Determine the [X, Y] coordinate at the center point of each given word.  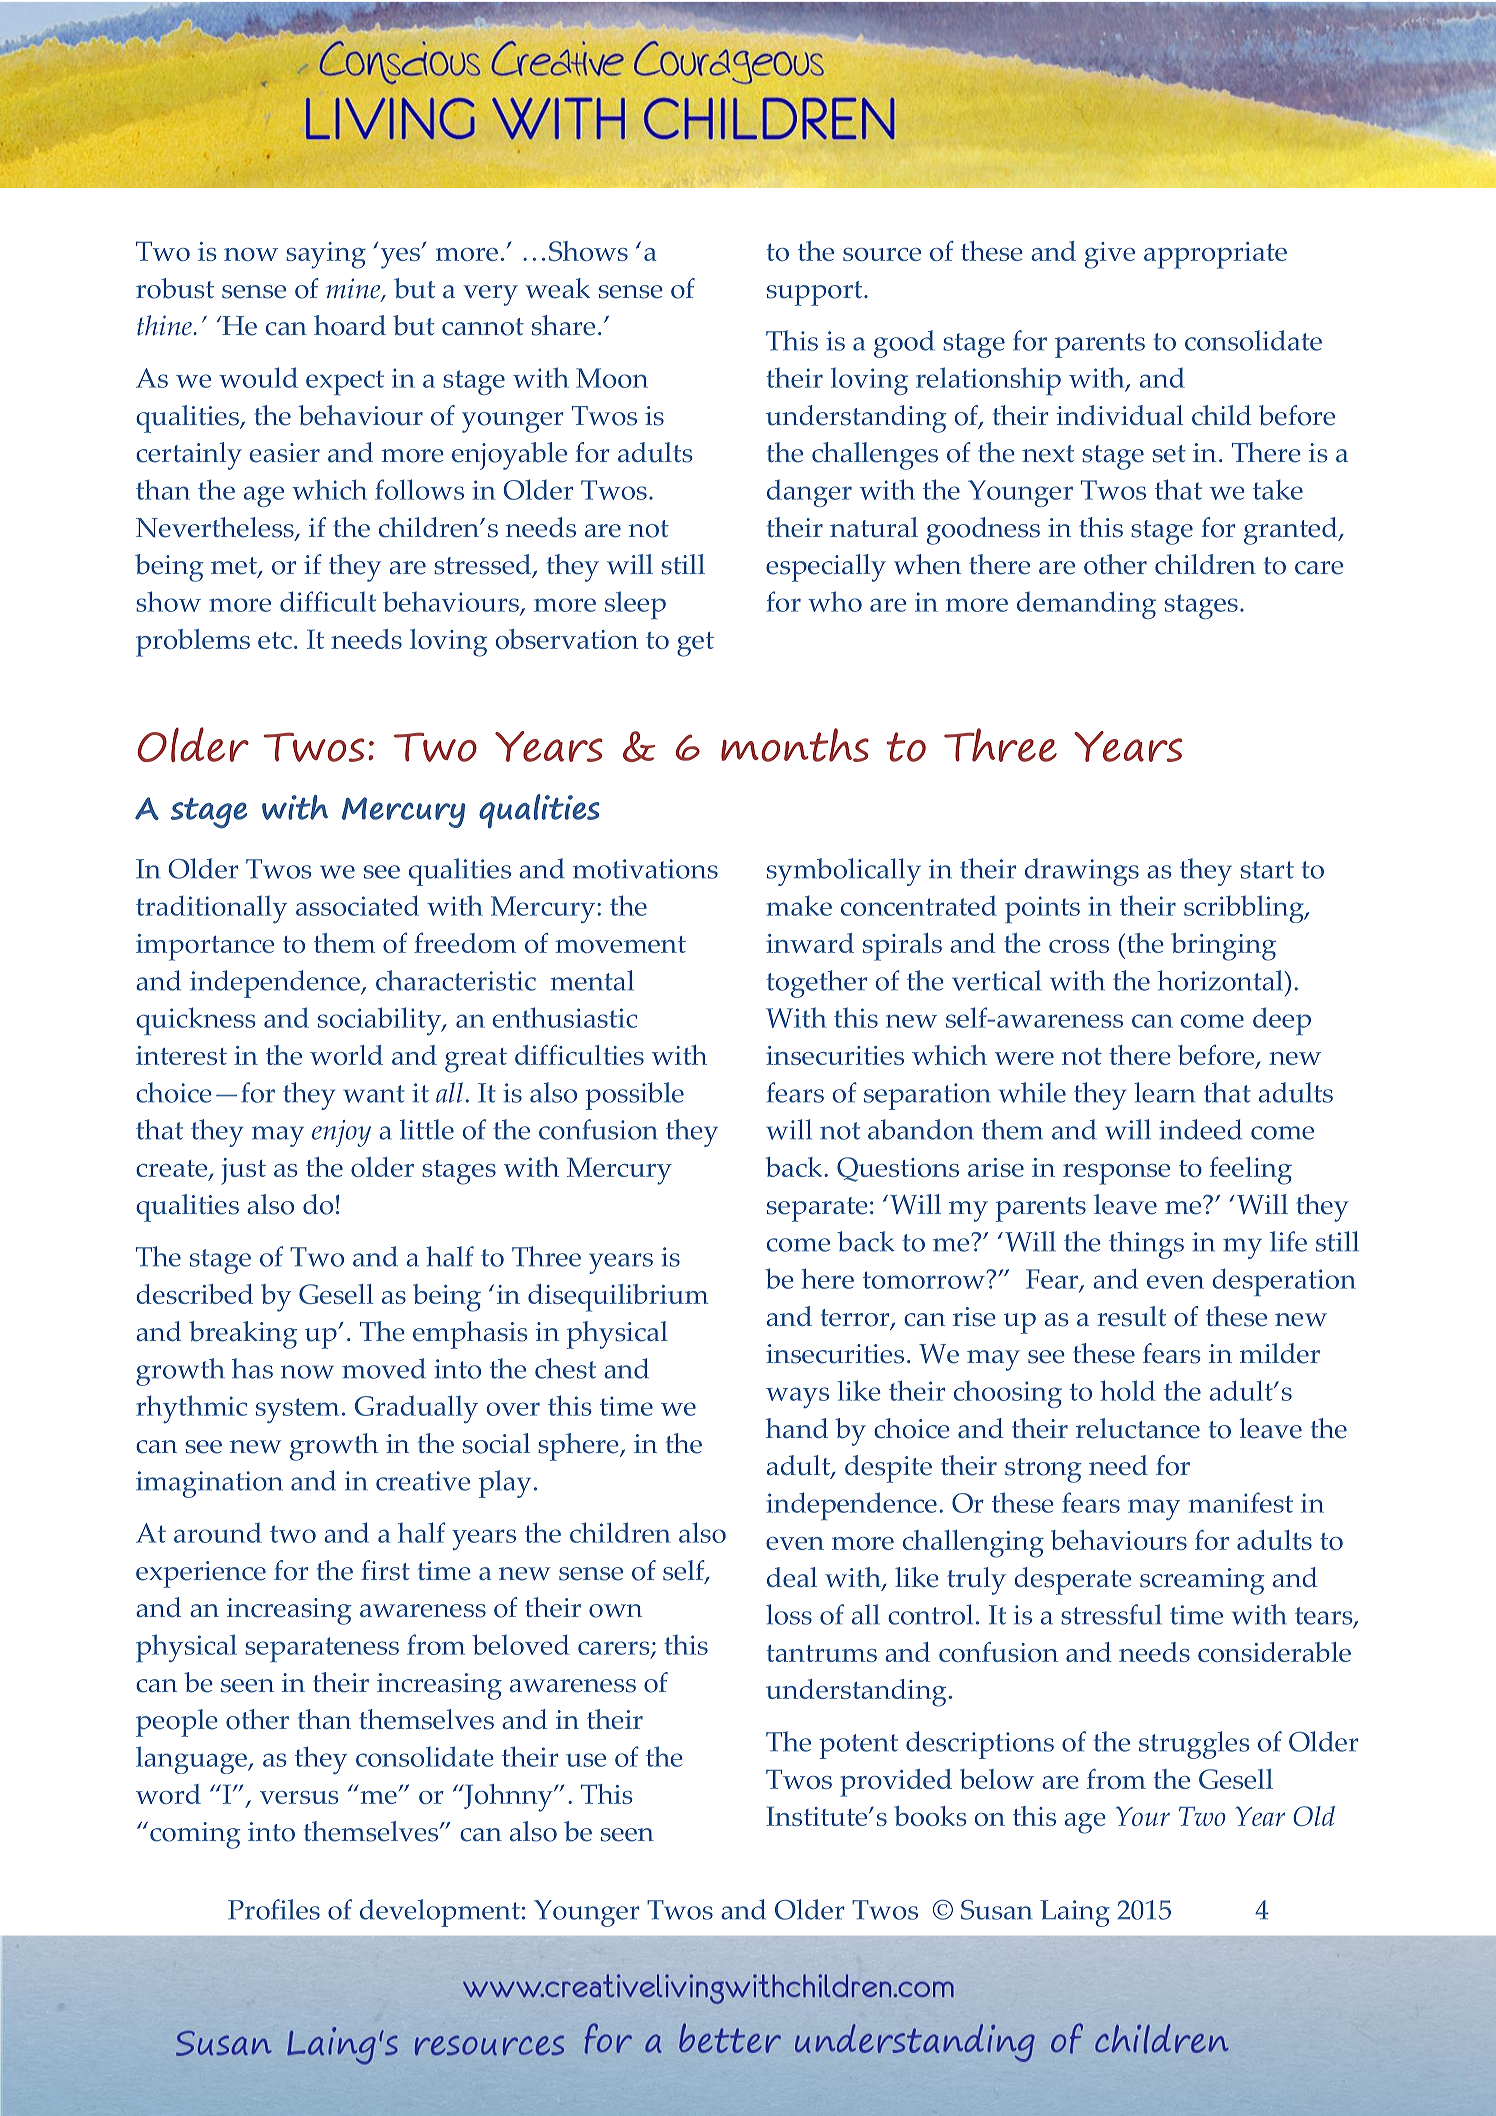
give [1110, 255]
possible [634, 1096]
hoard [350, 325]
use [586, 1760]
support [816, 293]
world [346, 1055]
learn [1164, 1092]
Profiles [274, 1909]
